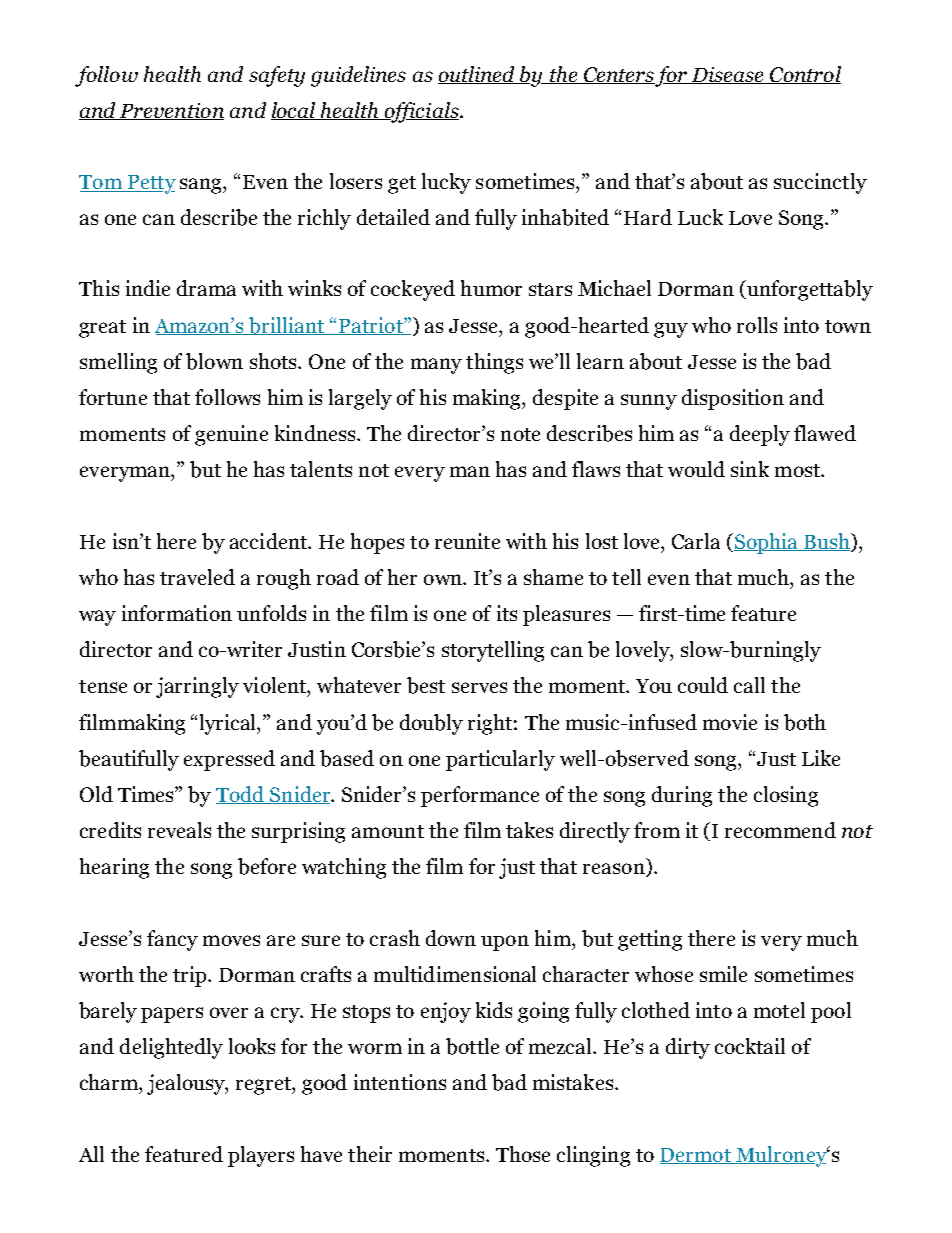  What do you see at coordinates (479, 687) in the screenshot?
I see `serves` at bounding box center [479, 687].
